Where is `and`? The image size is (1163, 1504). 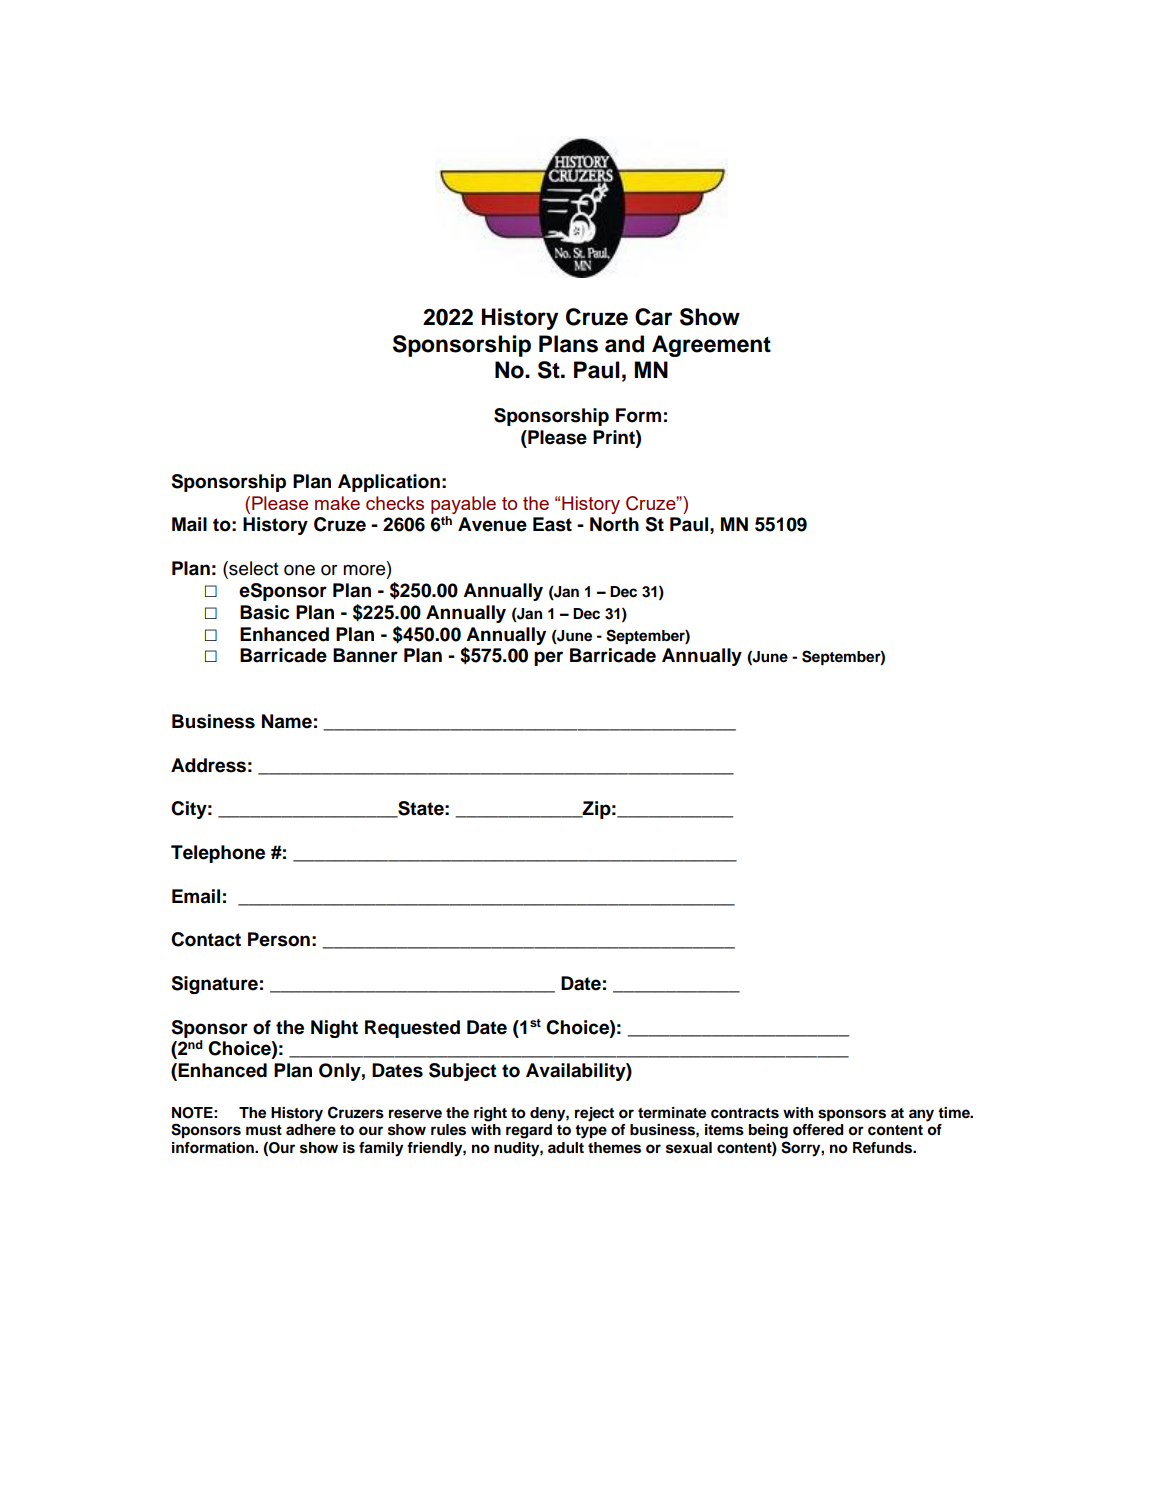
and is located at coordinates (624, 344).
